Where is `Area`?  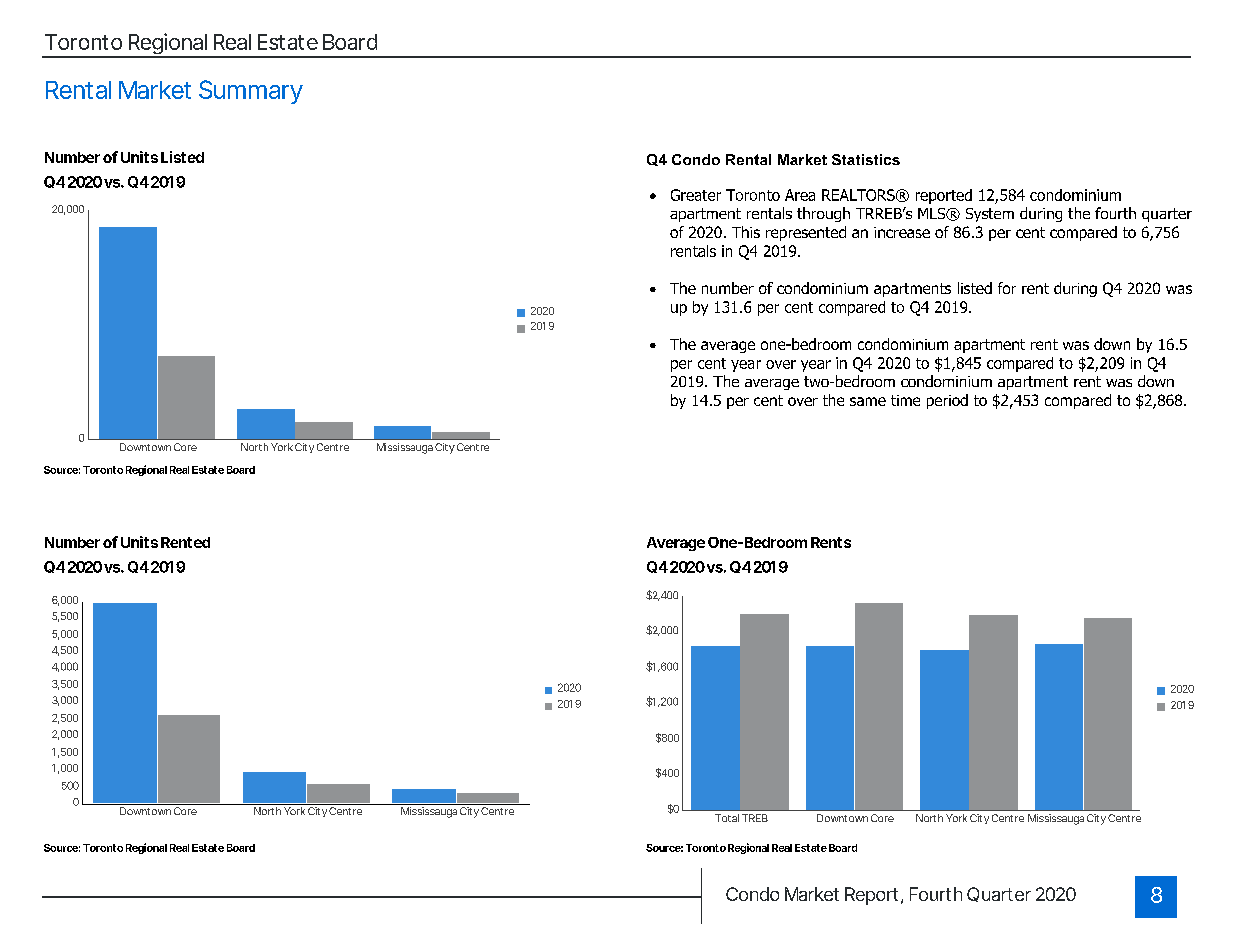 Area is located at coordinates (800, 195).
